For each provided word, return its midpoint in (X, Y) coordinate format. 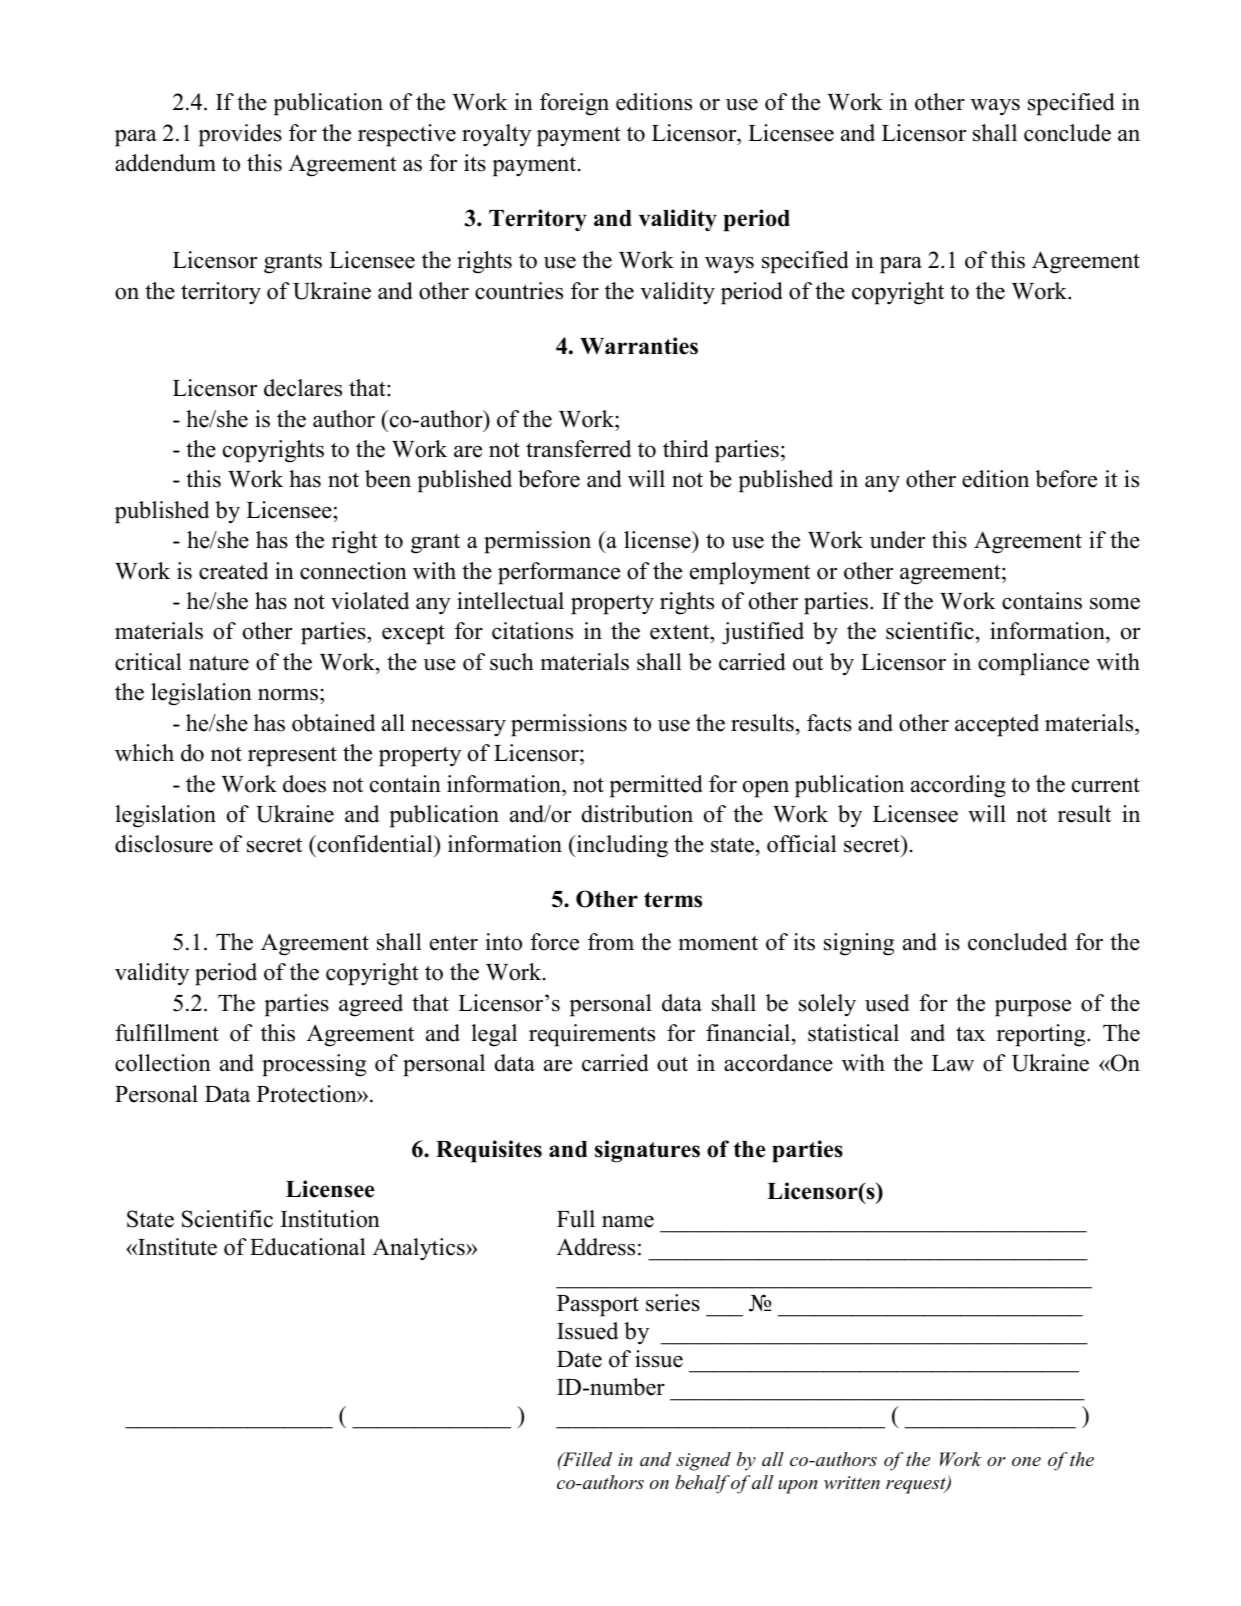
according (958, 786)
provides (240, 135)
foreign (574, 104)
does (304, 784)
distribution (637, 814)
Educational (308, 1247)
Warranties (639, 346)
